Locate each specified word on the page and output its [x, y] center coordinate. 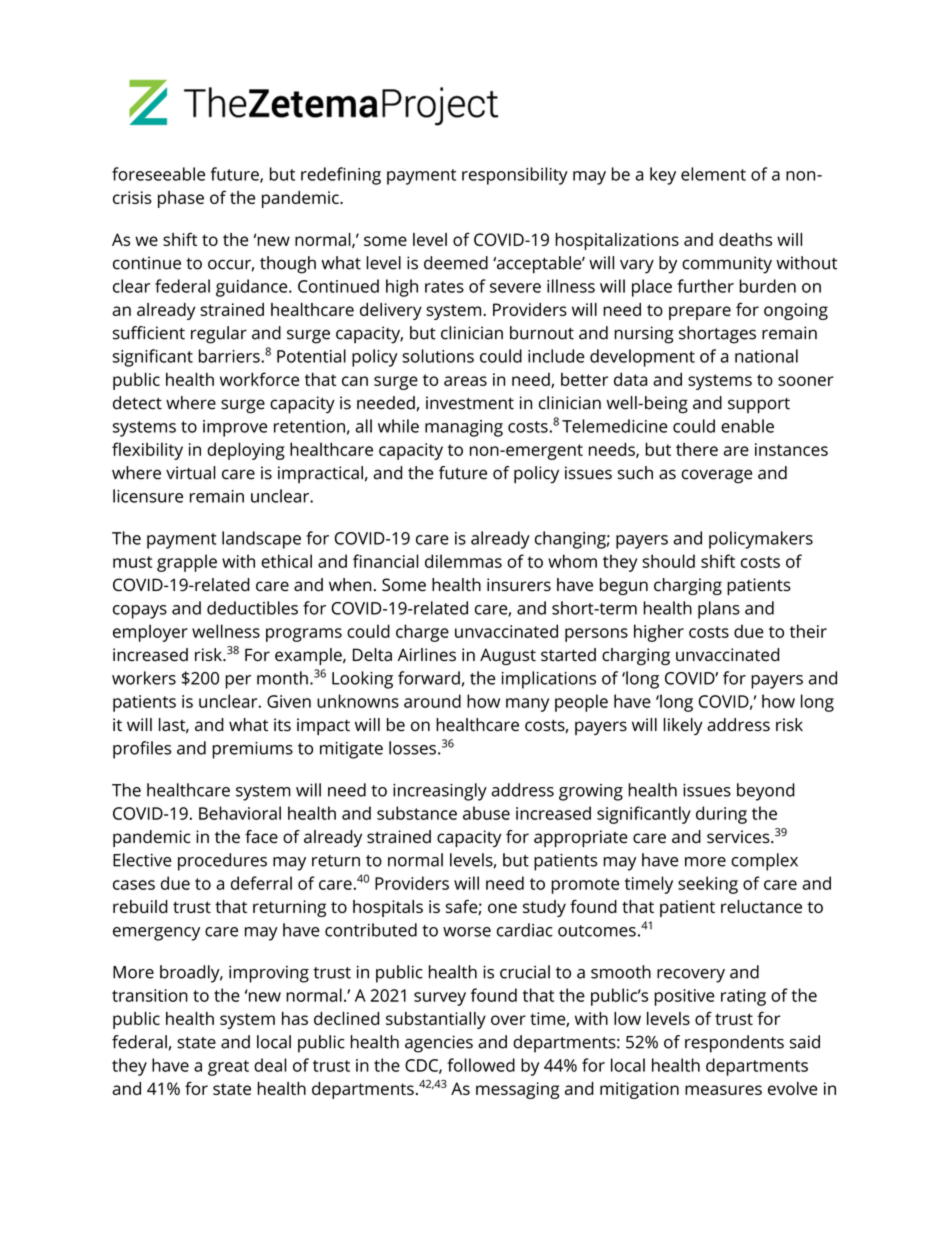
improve [235, 428]
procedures [222, 862]
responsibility [515, 176]
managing [464, 428]
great [228, 1068]
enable [747, 426]
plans [719, 610]
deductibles [252, 608]
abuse [486, 813]
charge [422, 633]
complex [764, 862]
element [713, 174]
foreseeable [158, 174]
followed [481, 1065]
